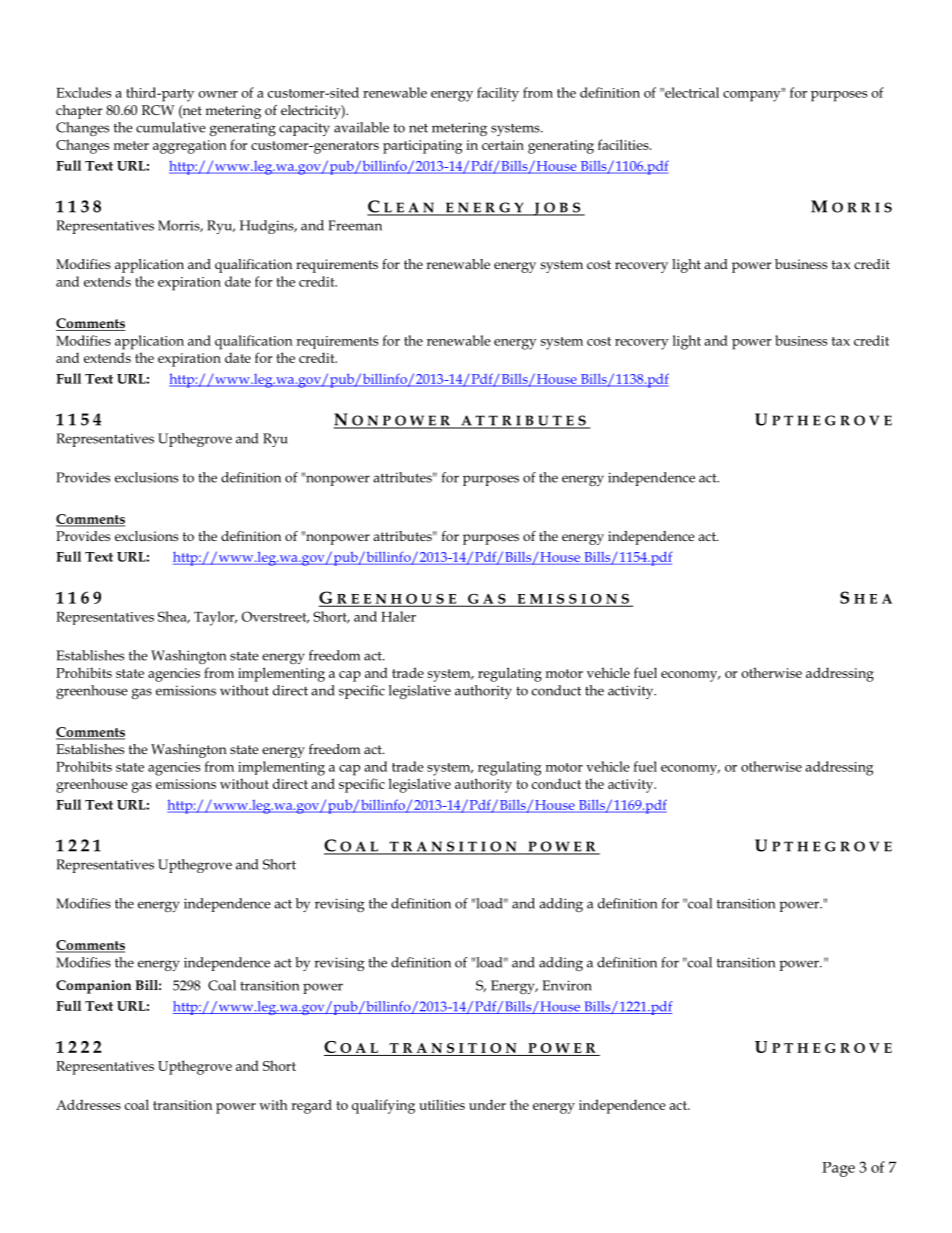 The image size is (952, 1233). I want to click on facilities, so click(624, 144).
